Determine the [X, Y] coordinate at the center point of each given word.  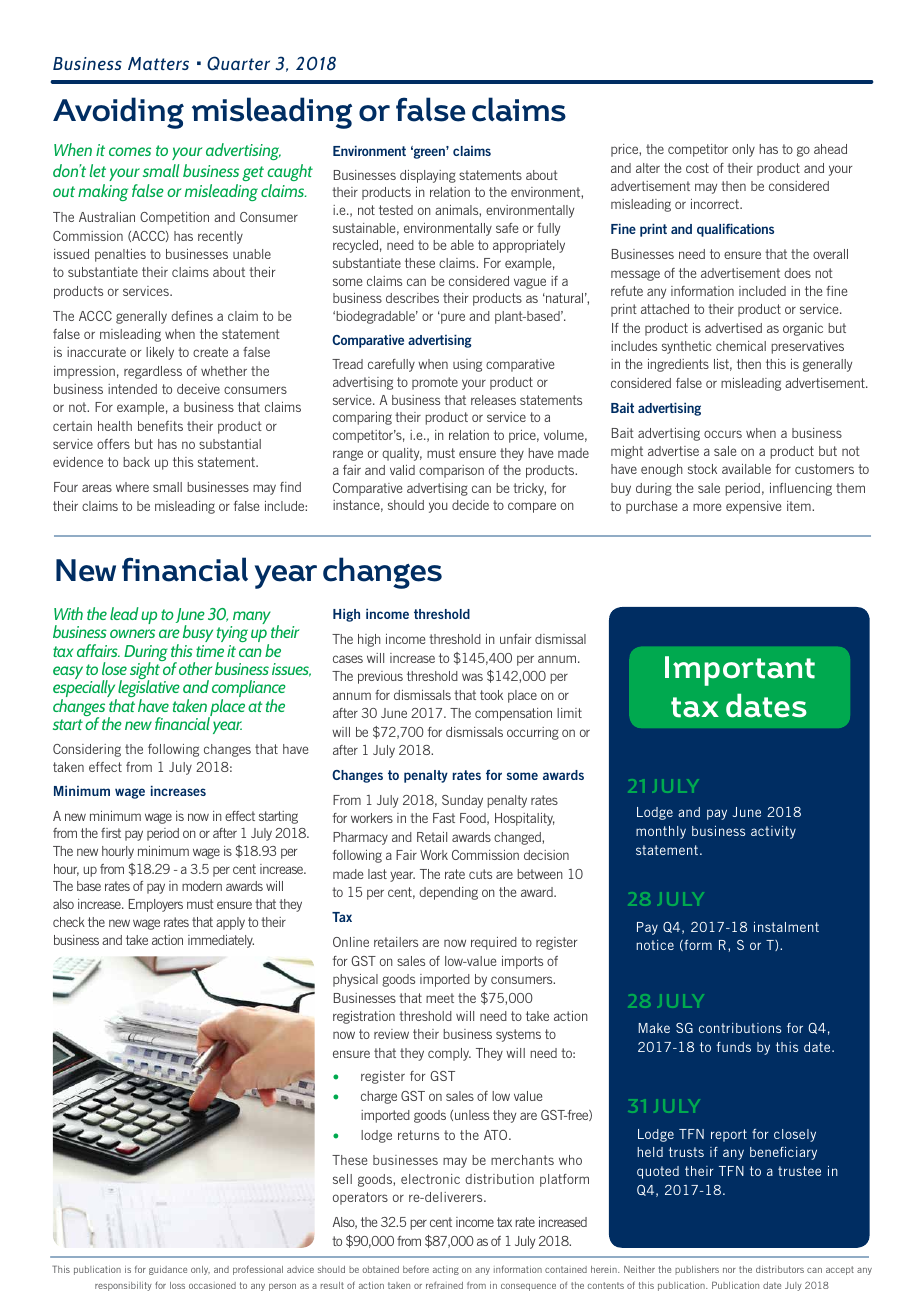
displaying [428, 176]
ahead [830, 149]
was [472, 677]
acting [446, 1270]
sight [146, 671]
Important [740, 671]
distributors [780, 1269]
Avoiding [118, 113]
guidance [168, 1270]
